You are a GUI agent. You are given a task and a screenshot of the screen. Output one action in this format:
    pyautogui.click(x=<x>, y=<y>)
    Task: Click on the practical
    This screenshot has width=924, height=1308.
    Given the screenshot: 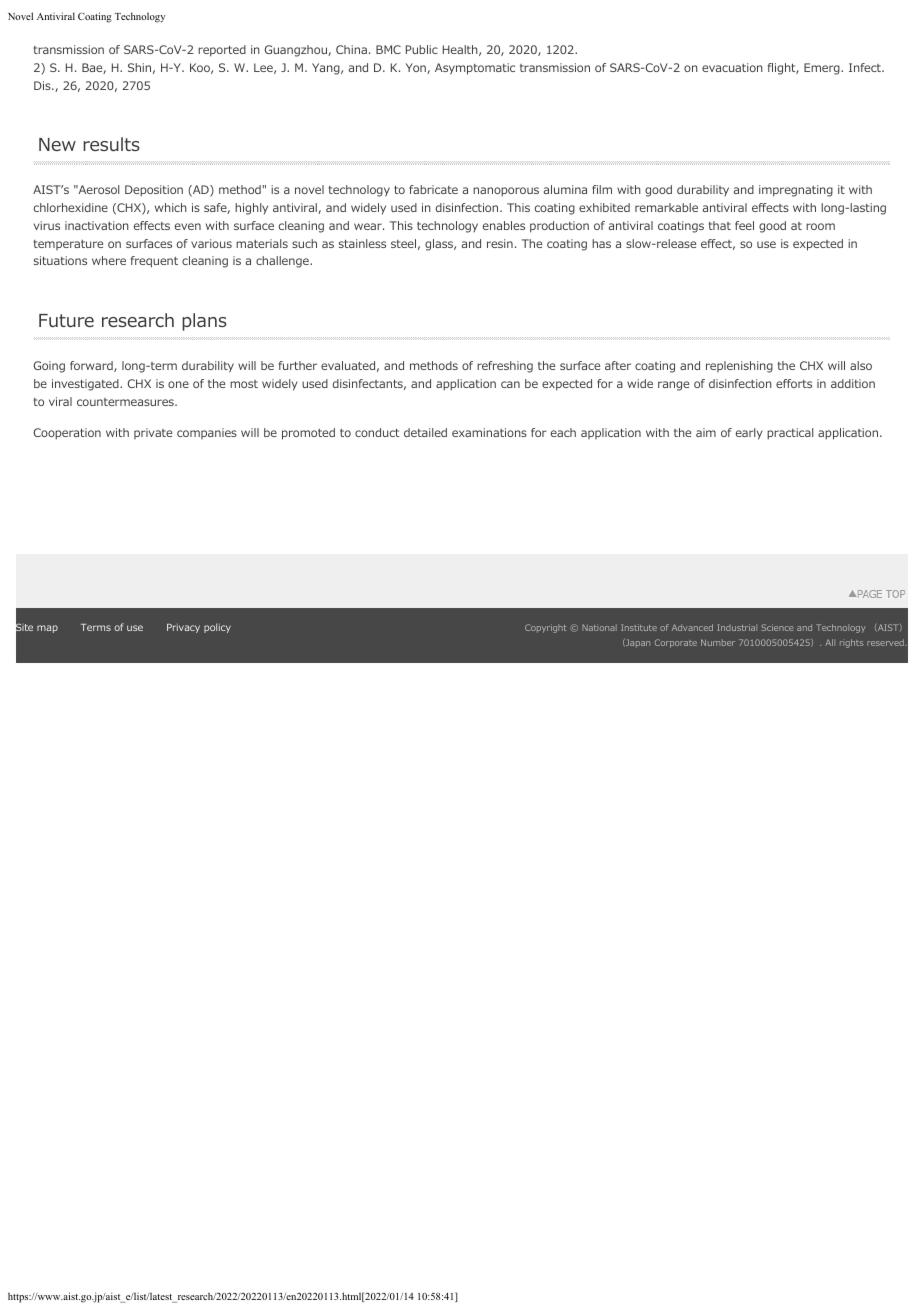 What is the action you would take?
    pyautogui.click(x=790, y=434)
